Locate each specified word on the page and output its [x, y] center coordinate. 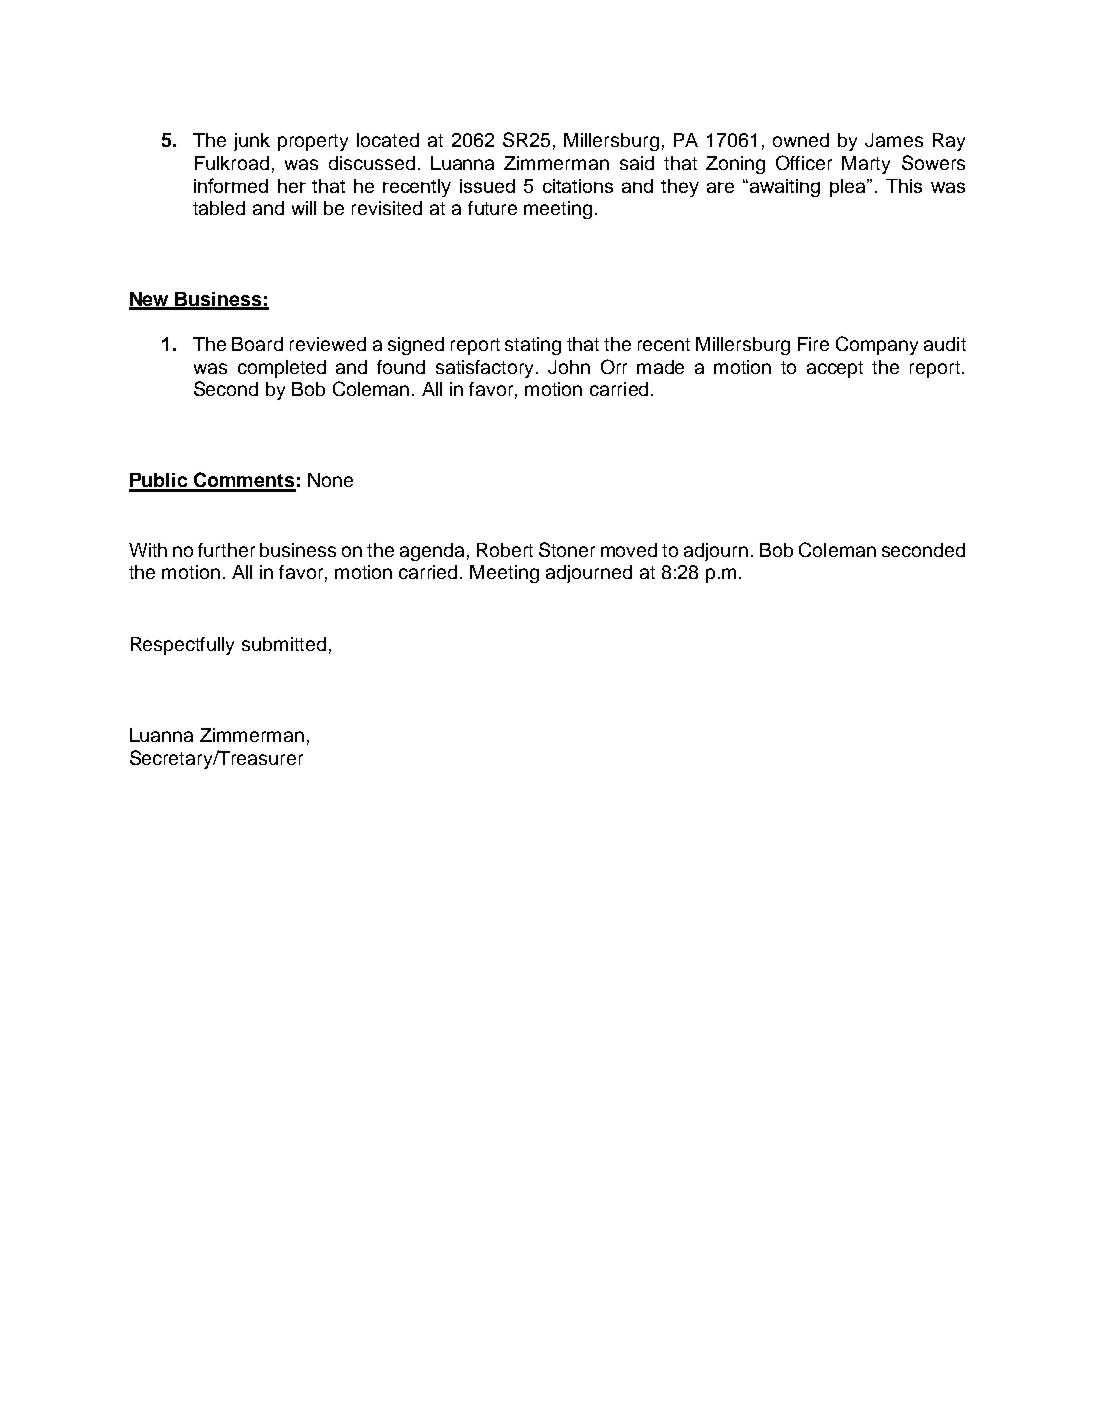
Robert [505, 550]
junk [252, 142]
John [569, 367]
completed [282, 369]
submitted [284, 644]
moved [629, 550]
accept [835, 369]
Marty [866, 165]
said [637, 163]
